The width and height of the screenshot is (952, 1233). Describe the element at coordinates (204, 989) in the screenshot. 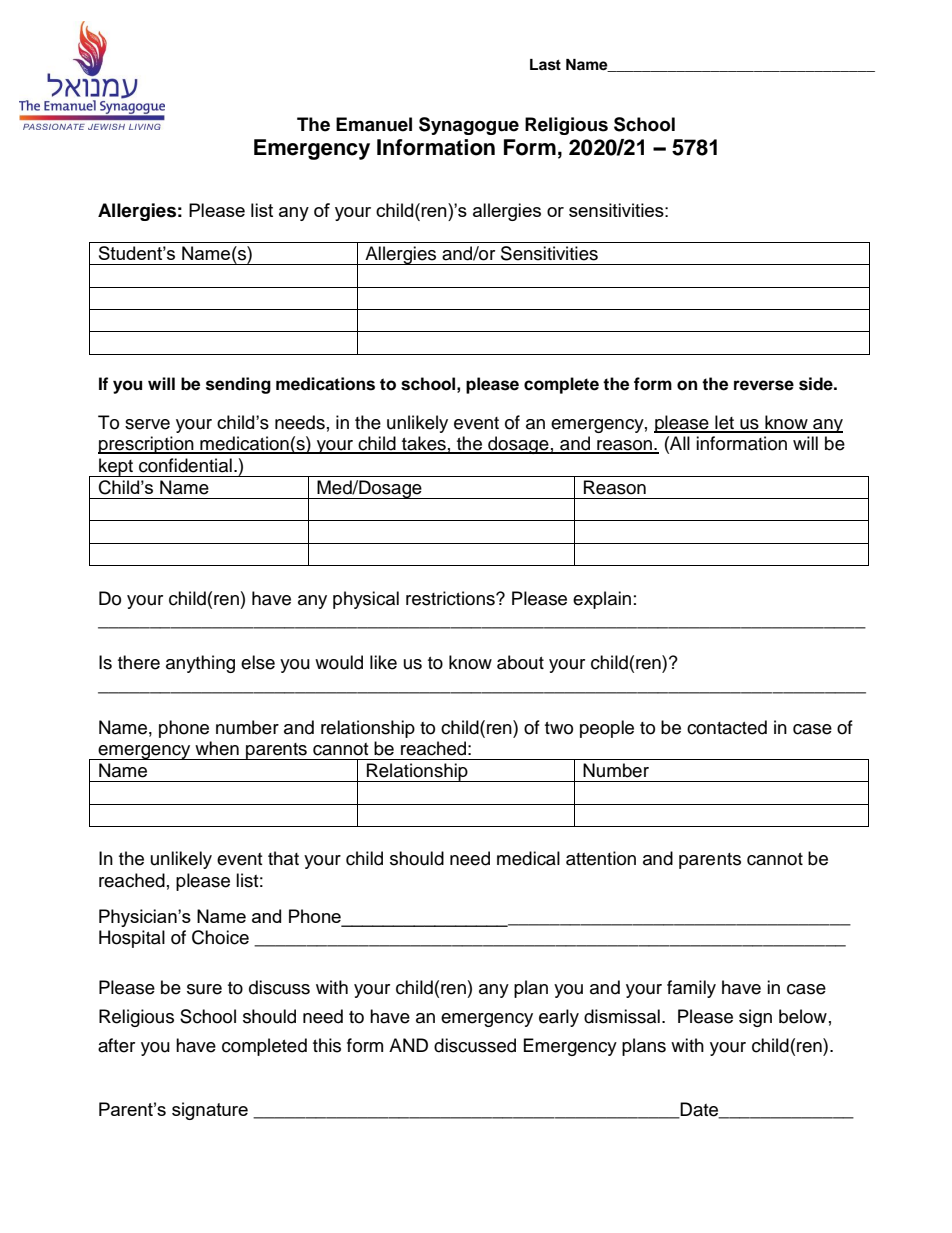

I see `sure` at that location.
